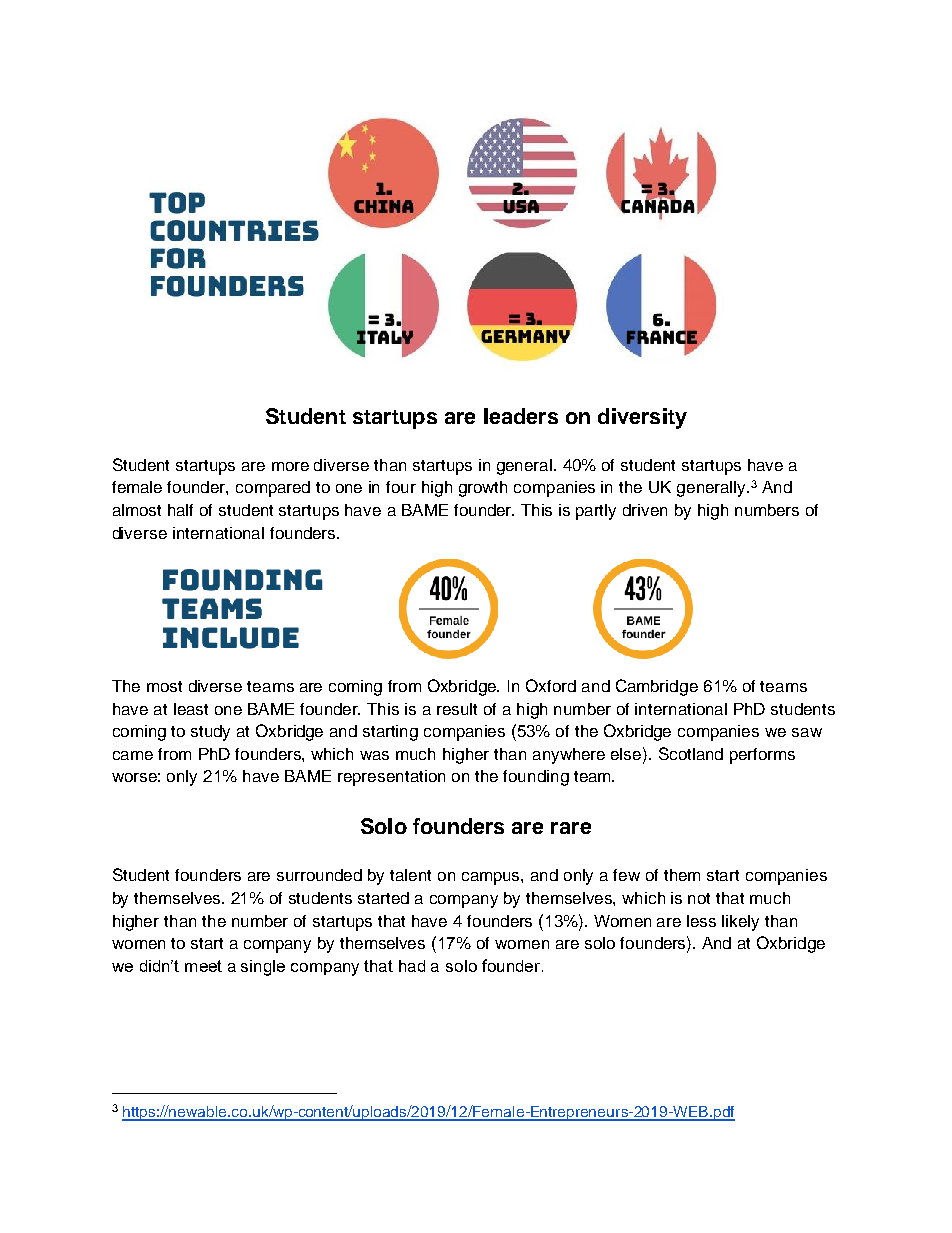 The image size is (952, 1233). Describe the element at coordinates (536, 778) in the image. I see `founding` at that location.
